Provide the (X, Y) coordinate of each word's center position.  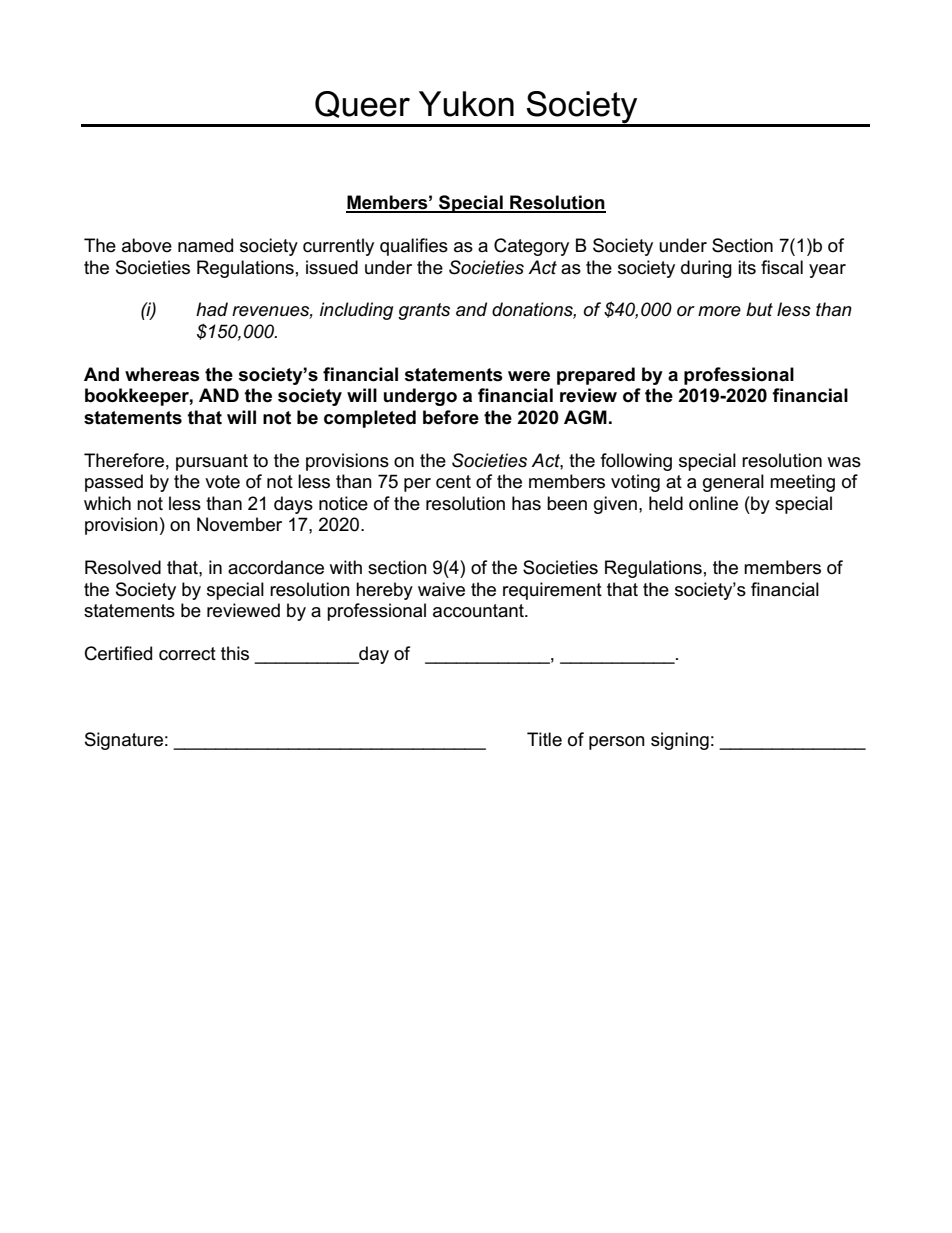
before (451, 417)
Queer (362, 104)
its (747, 267)
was (844, 462)
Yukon (466, 104)
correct (187, 654)
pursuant (212, 462)
